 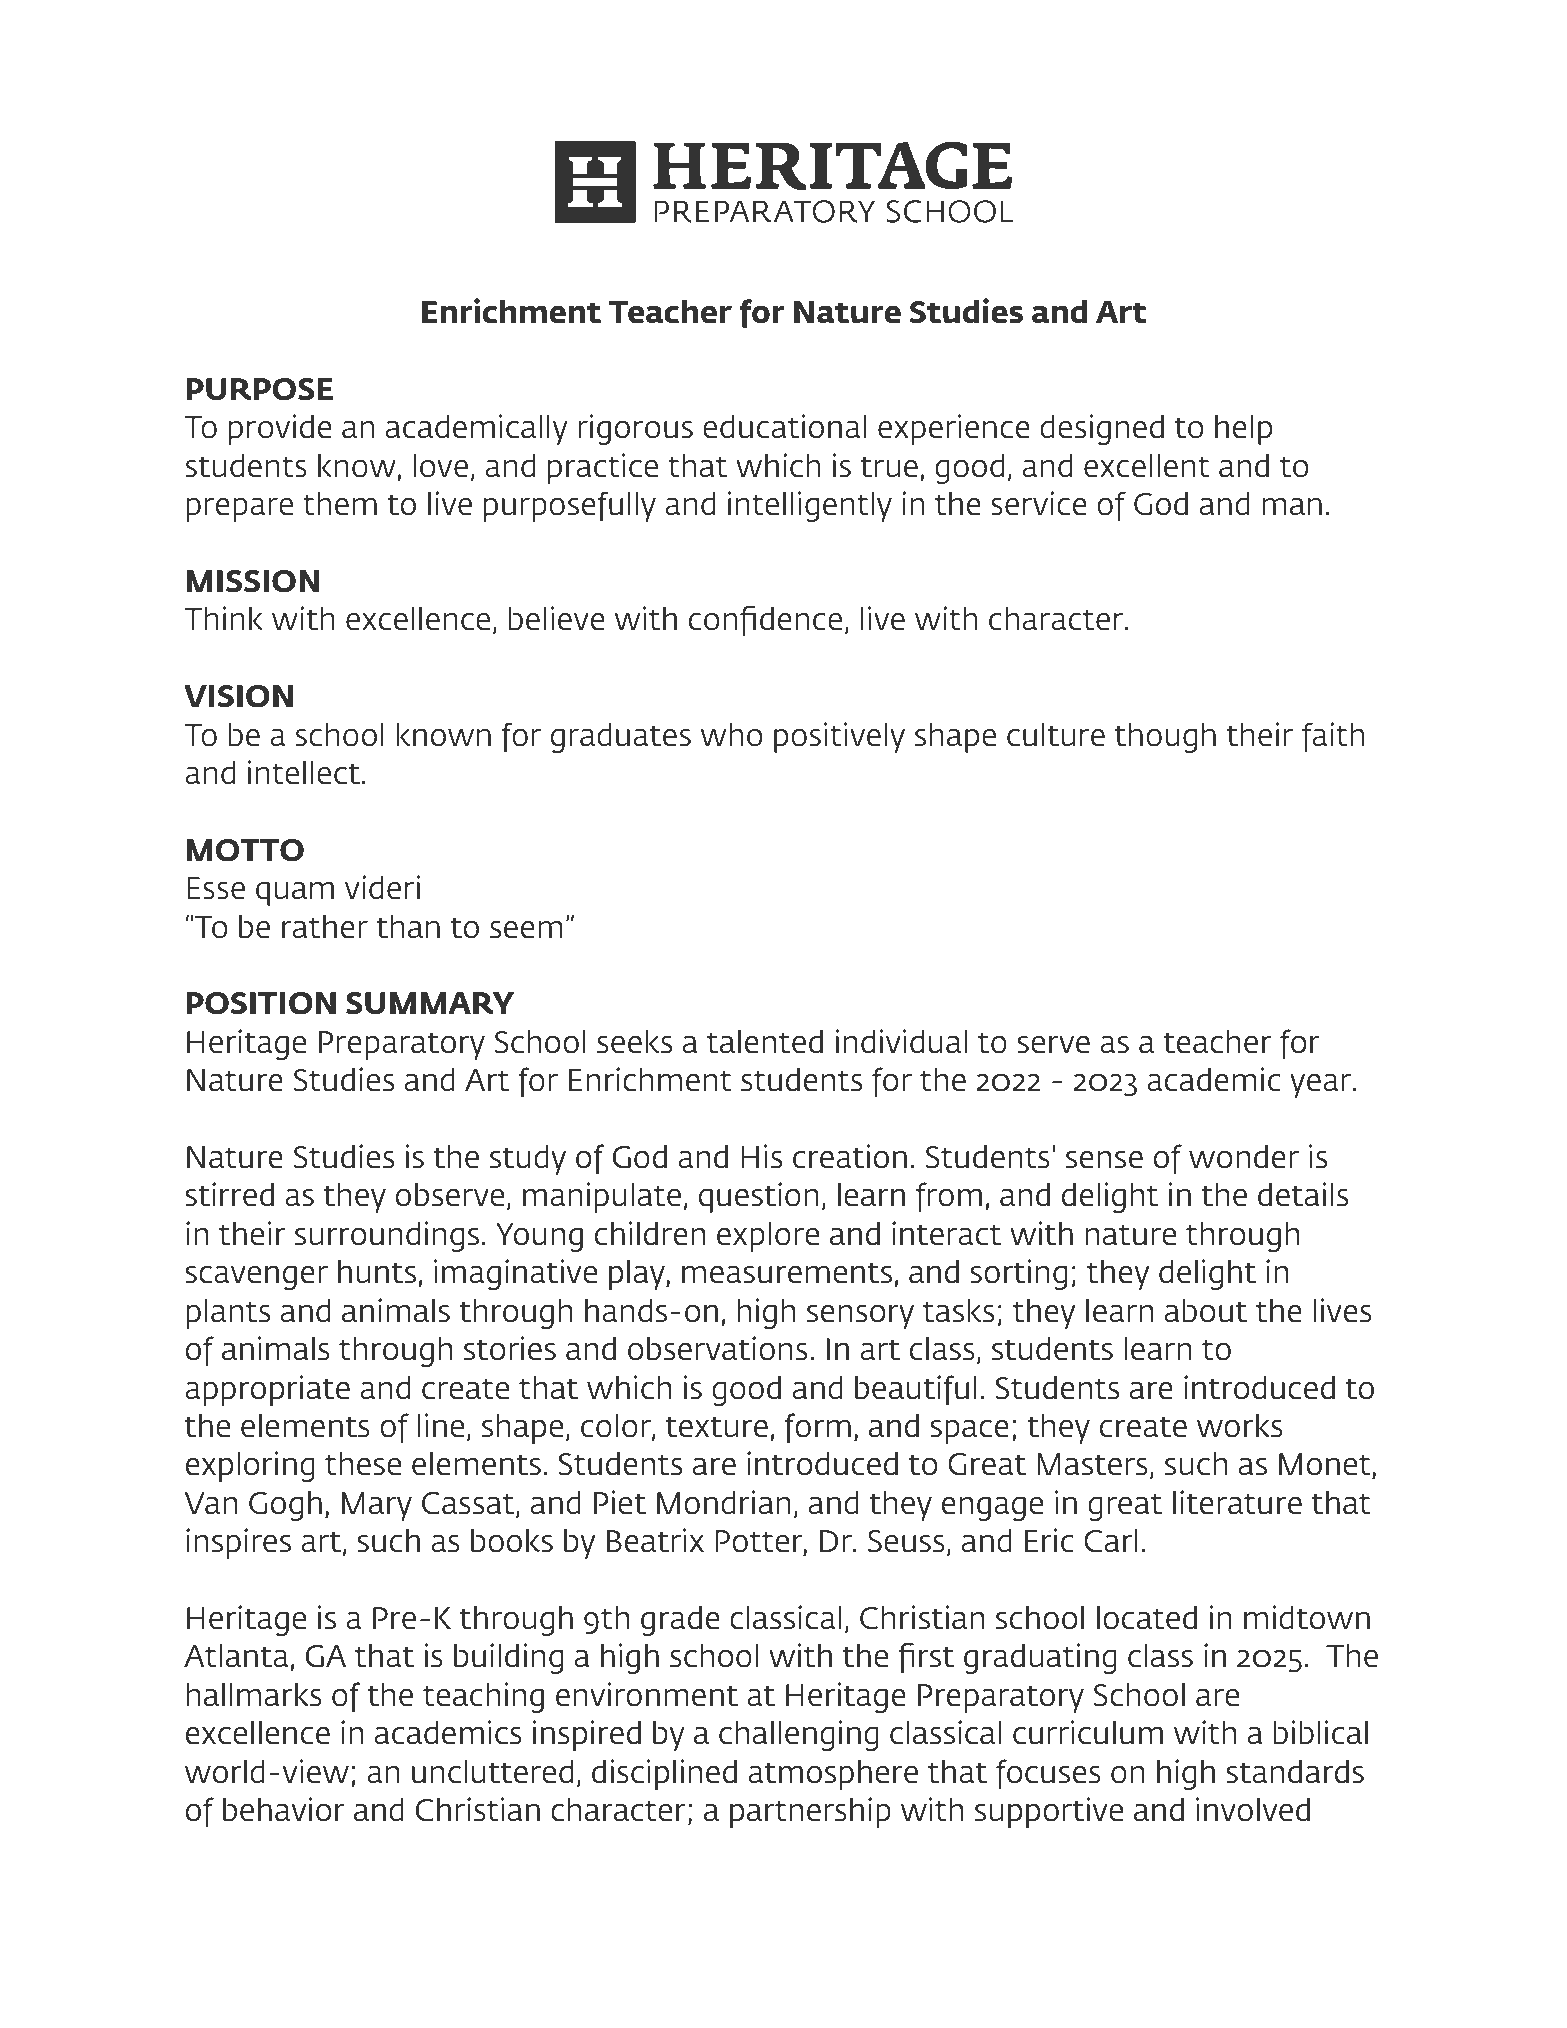 I want to click on them, so click(x=340, y=504).
